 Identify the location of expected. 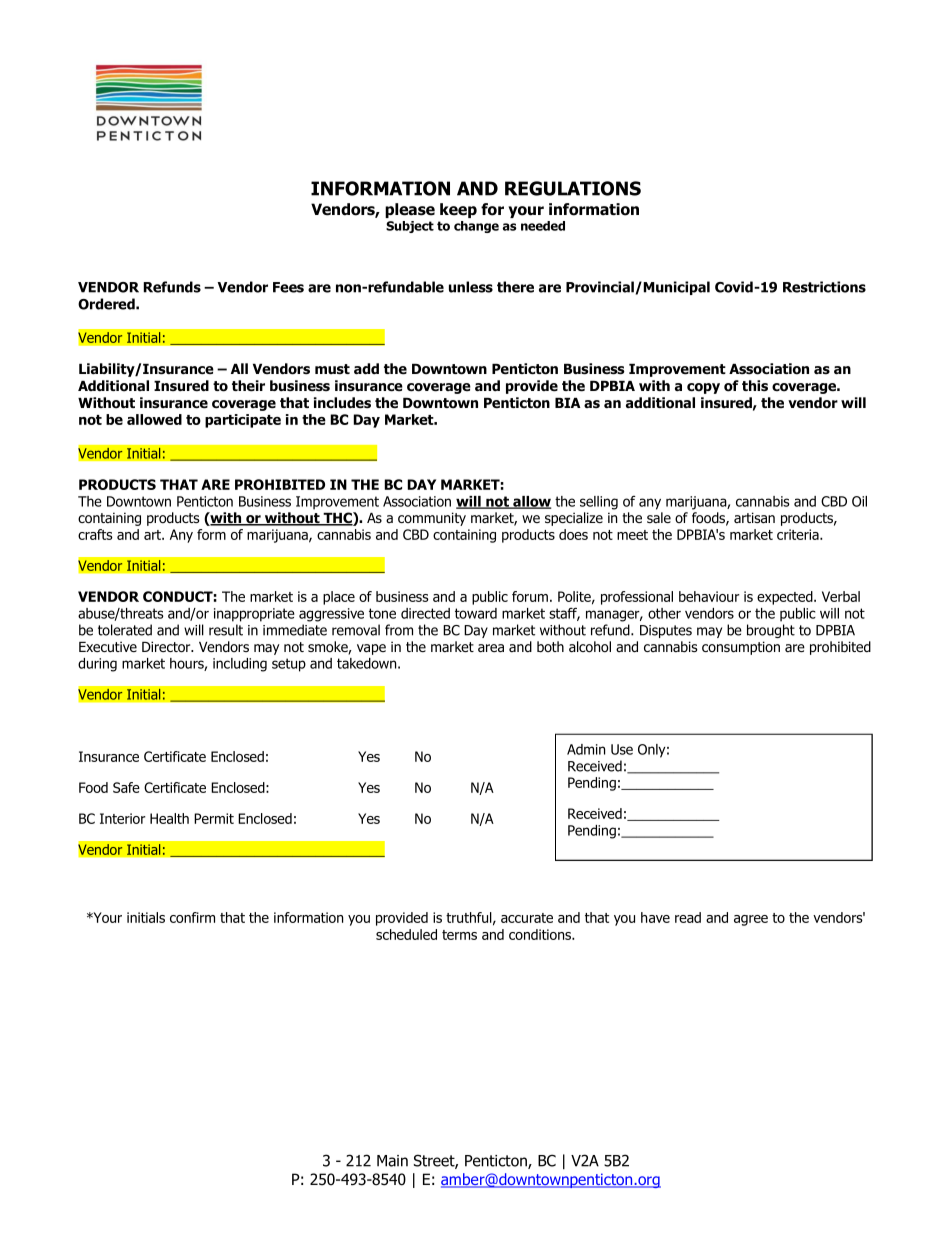
(786, 598).
